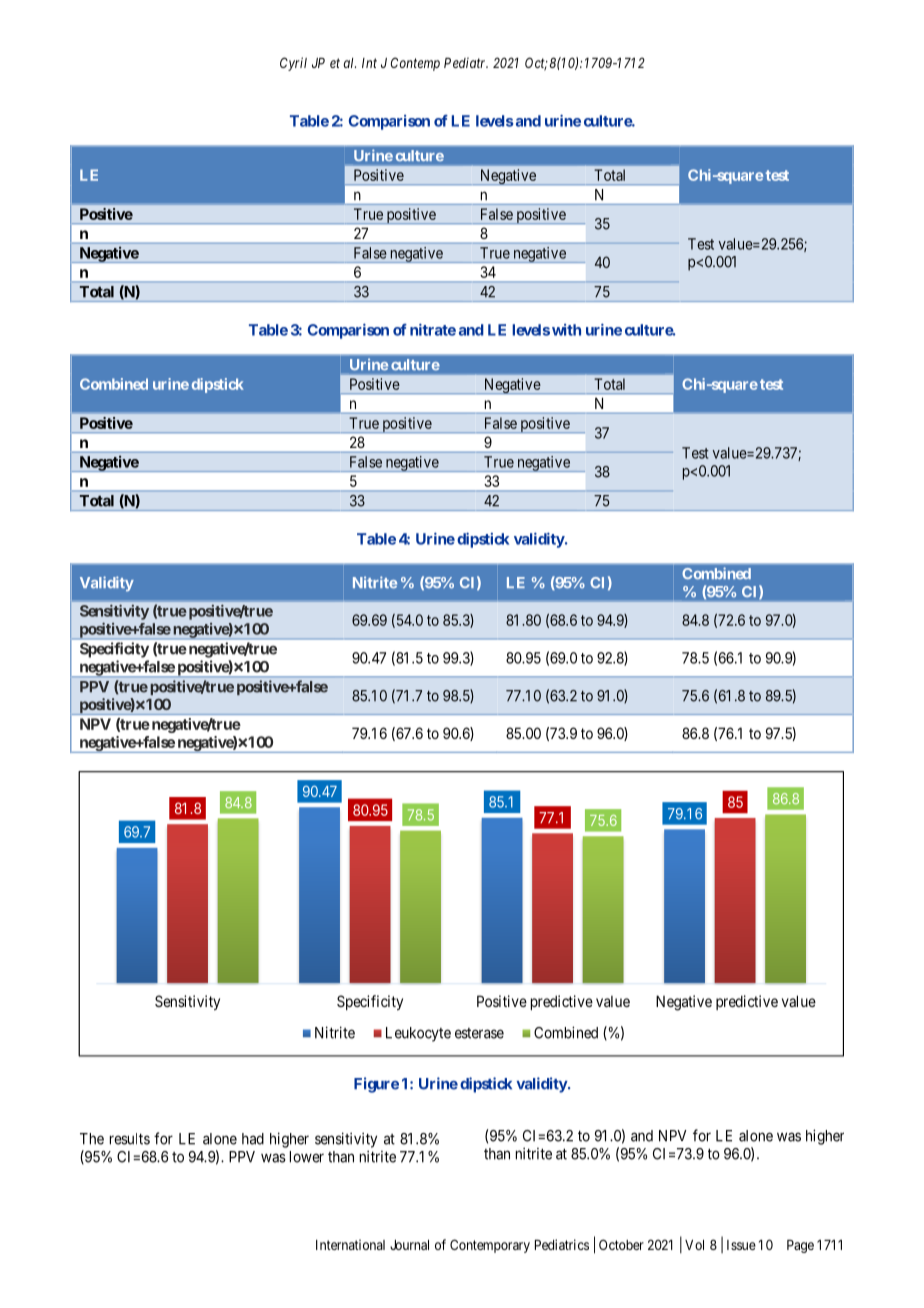 The width and height of the page is (924, 1308). What do you see at coordinates (307, 1157) in the page?
I see `lower` at bounding box center [307, 1157].
